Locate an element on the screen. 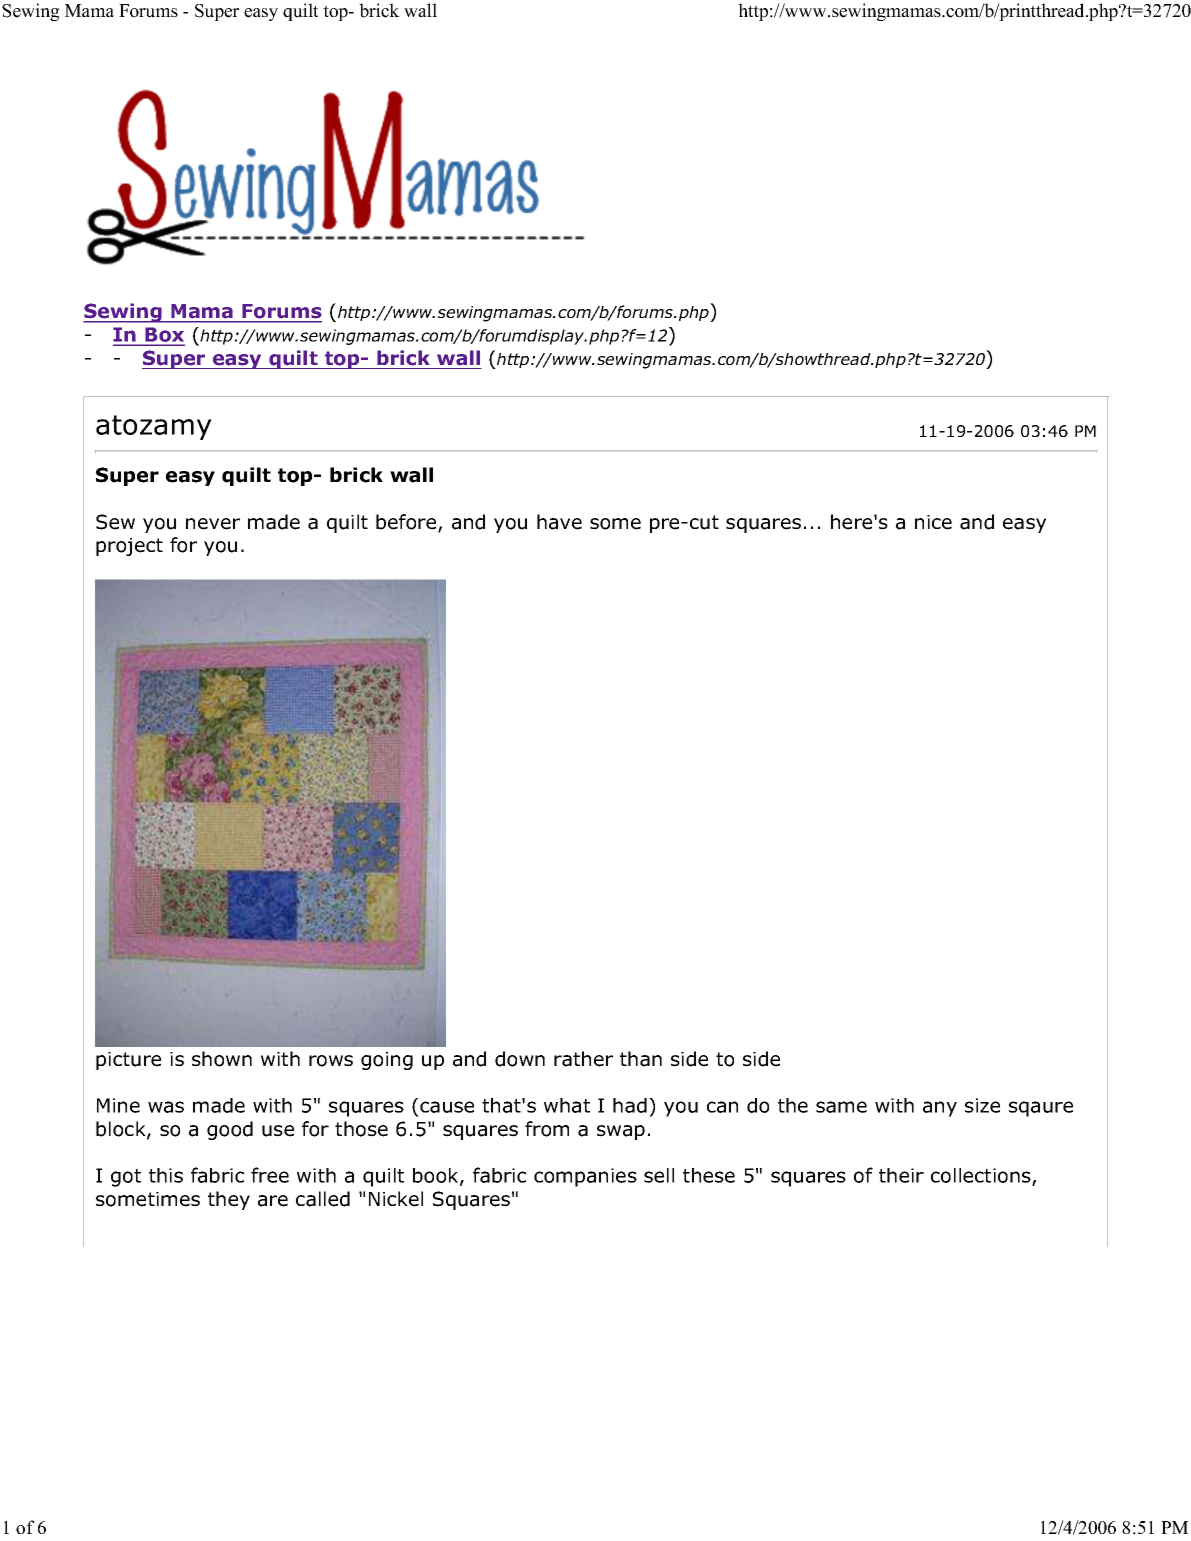 The width and height of the screenshot is (1191, 1541). shown is located at coordinates (222, 1059).
